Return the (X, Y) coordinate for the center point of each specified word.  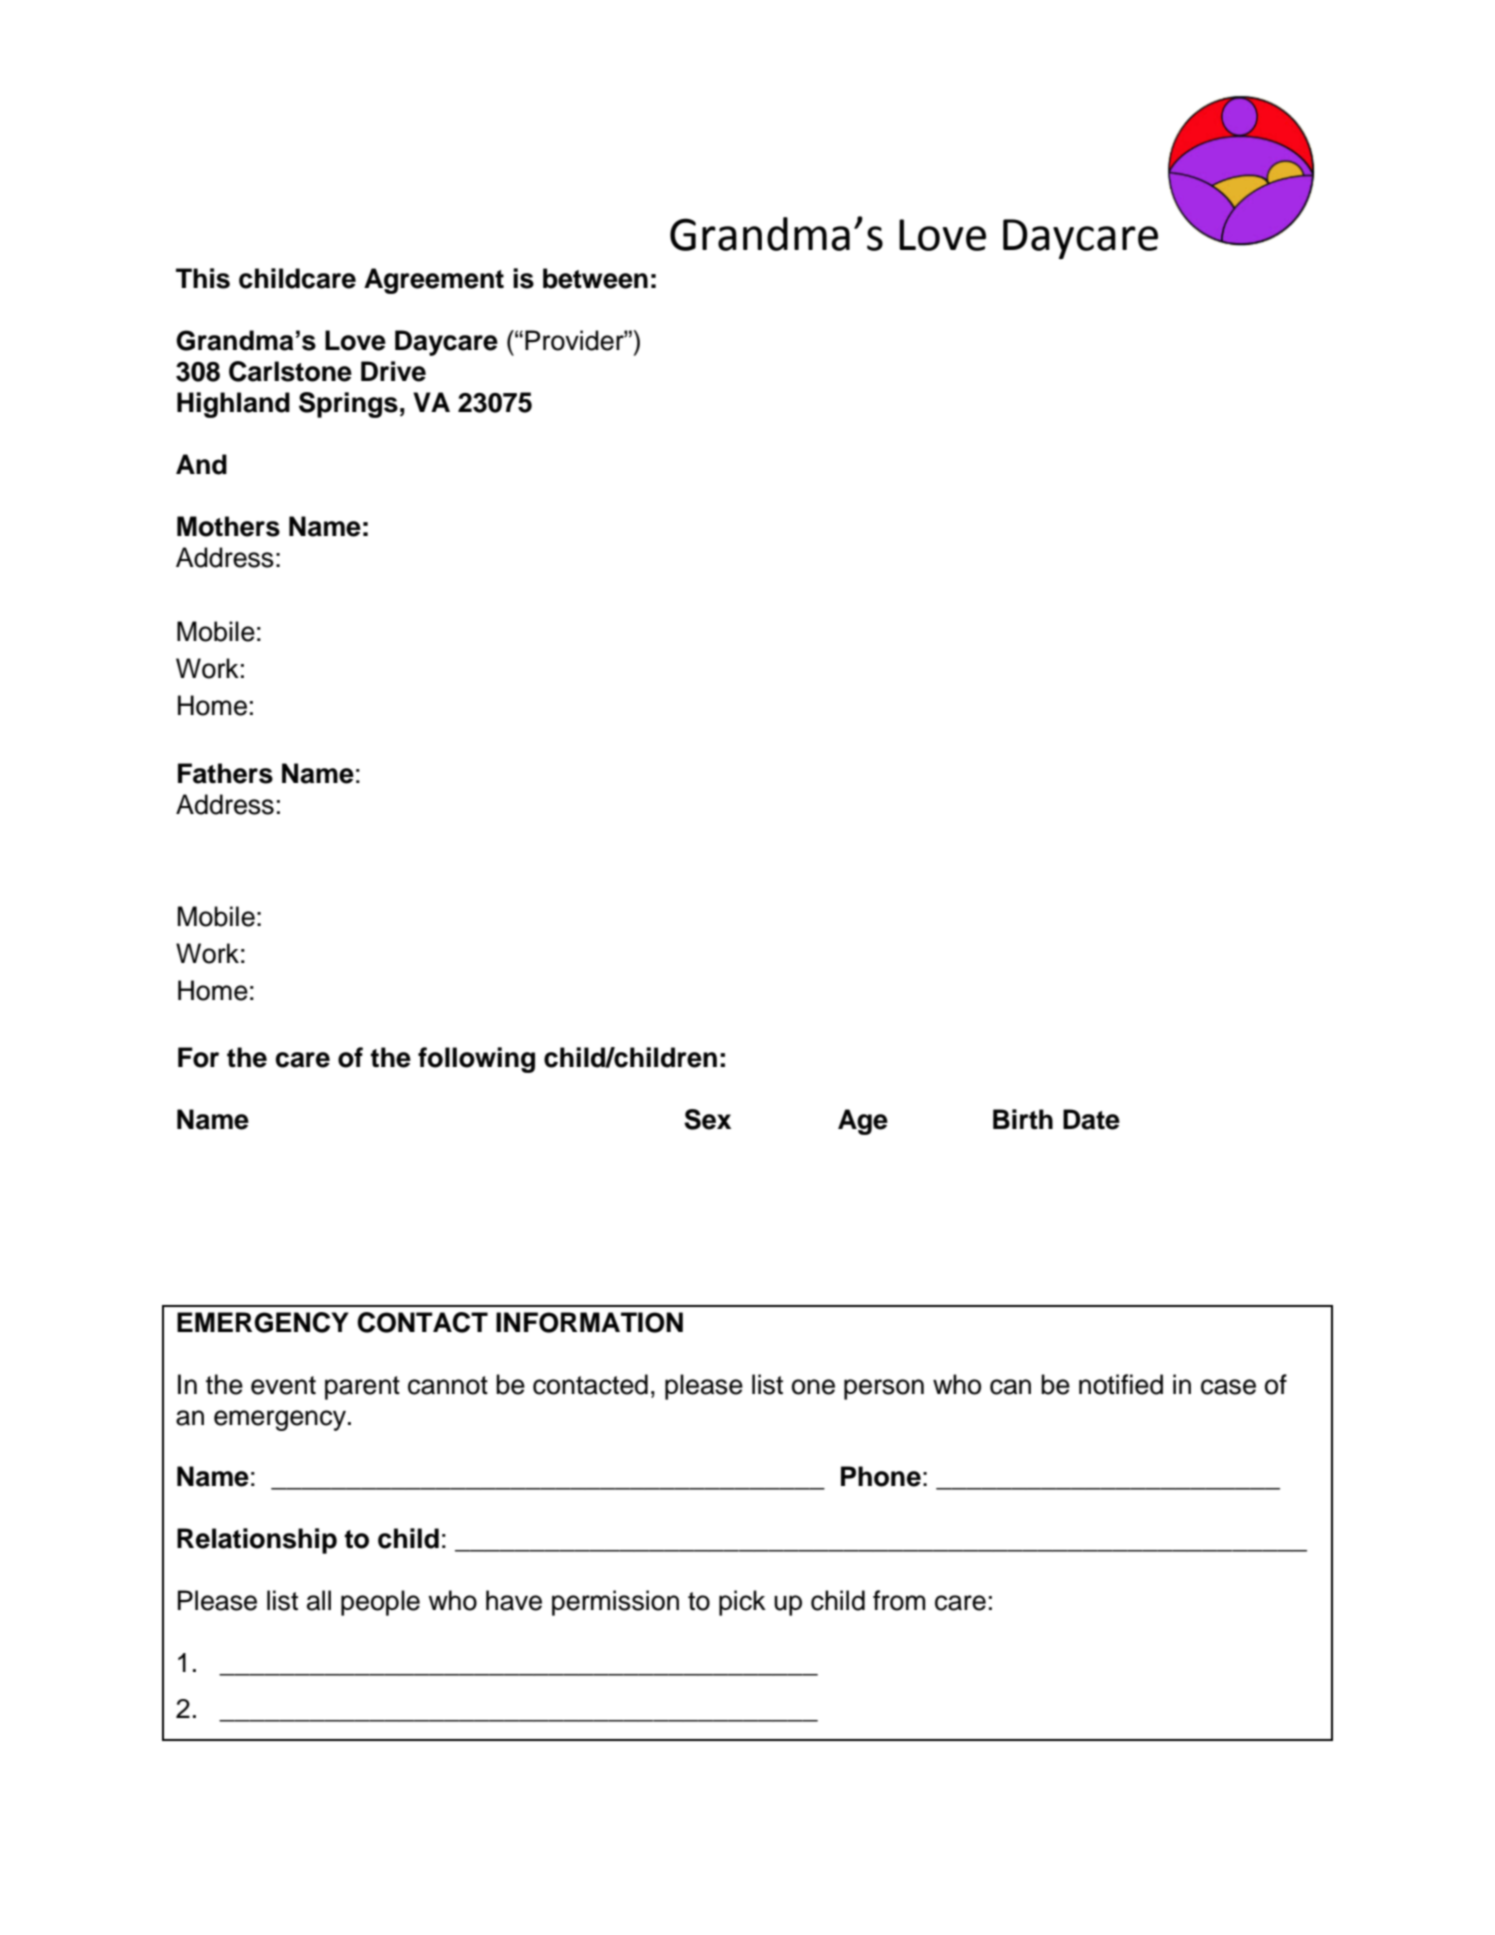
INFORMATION (589, 1322)
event (283, 1385)
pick (742, 1603)
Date (1091, 1119)
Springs (348, 405)
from (899, 1600)
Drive (393, 371)
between (595, 278)
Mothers (228, 526)
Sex (707, 1119)
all (319, 1600)
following (476, 1060)
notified (1121, 1384)
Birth (1023, 1119)
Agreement (434, 281)
